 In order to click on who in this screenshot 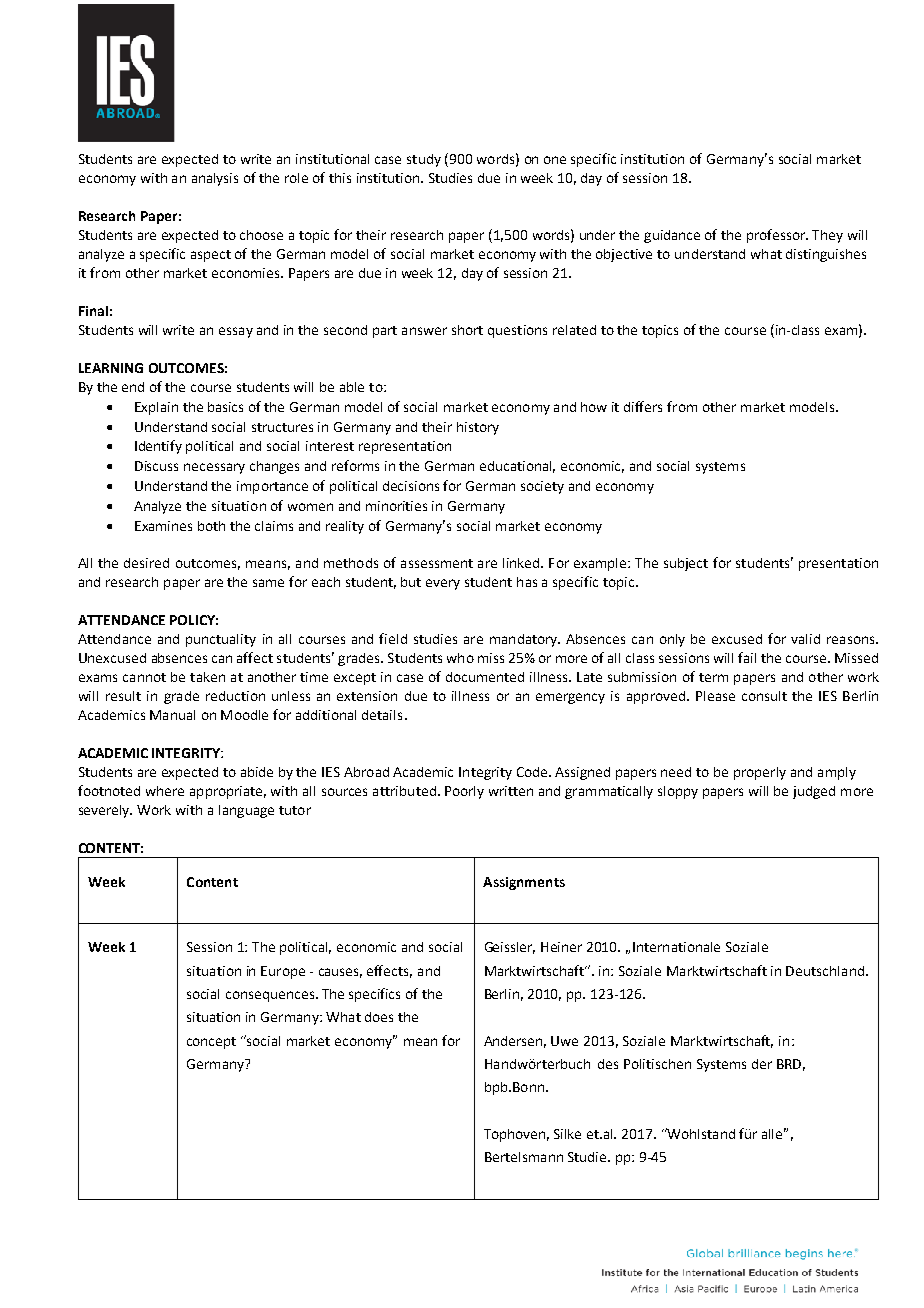, I will do `click(460, 658)`.
